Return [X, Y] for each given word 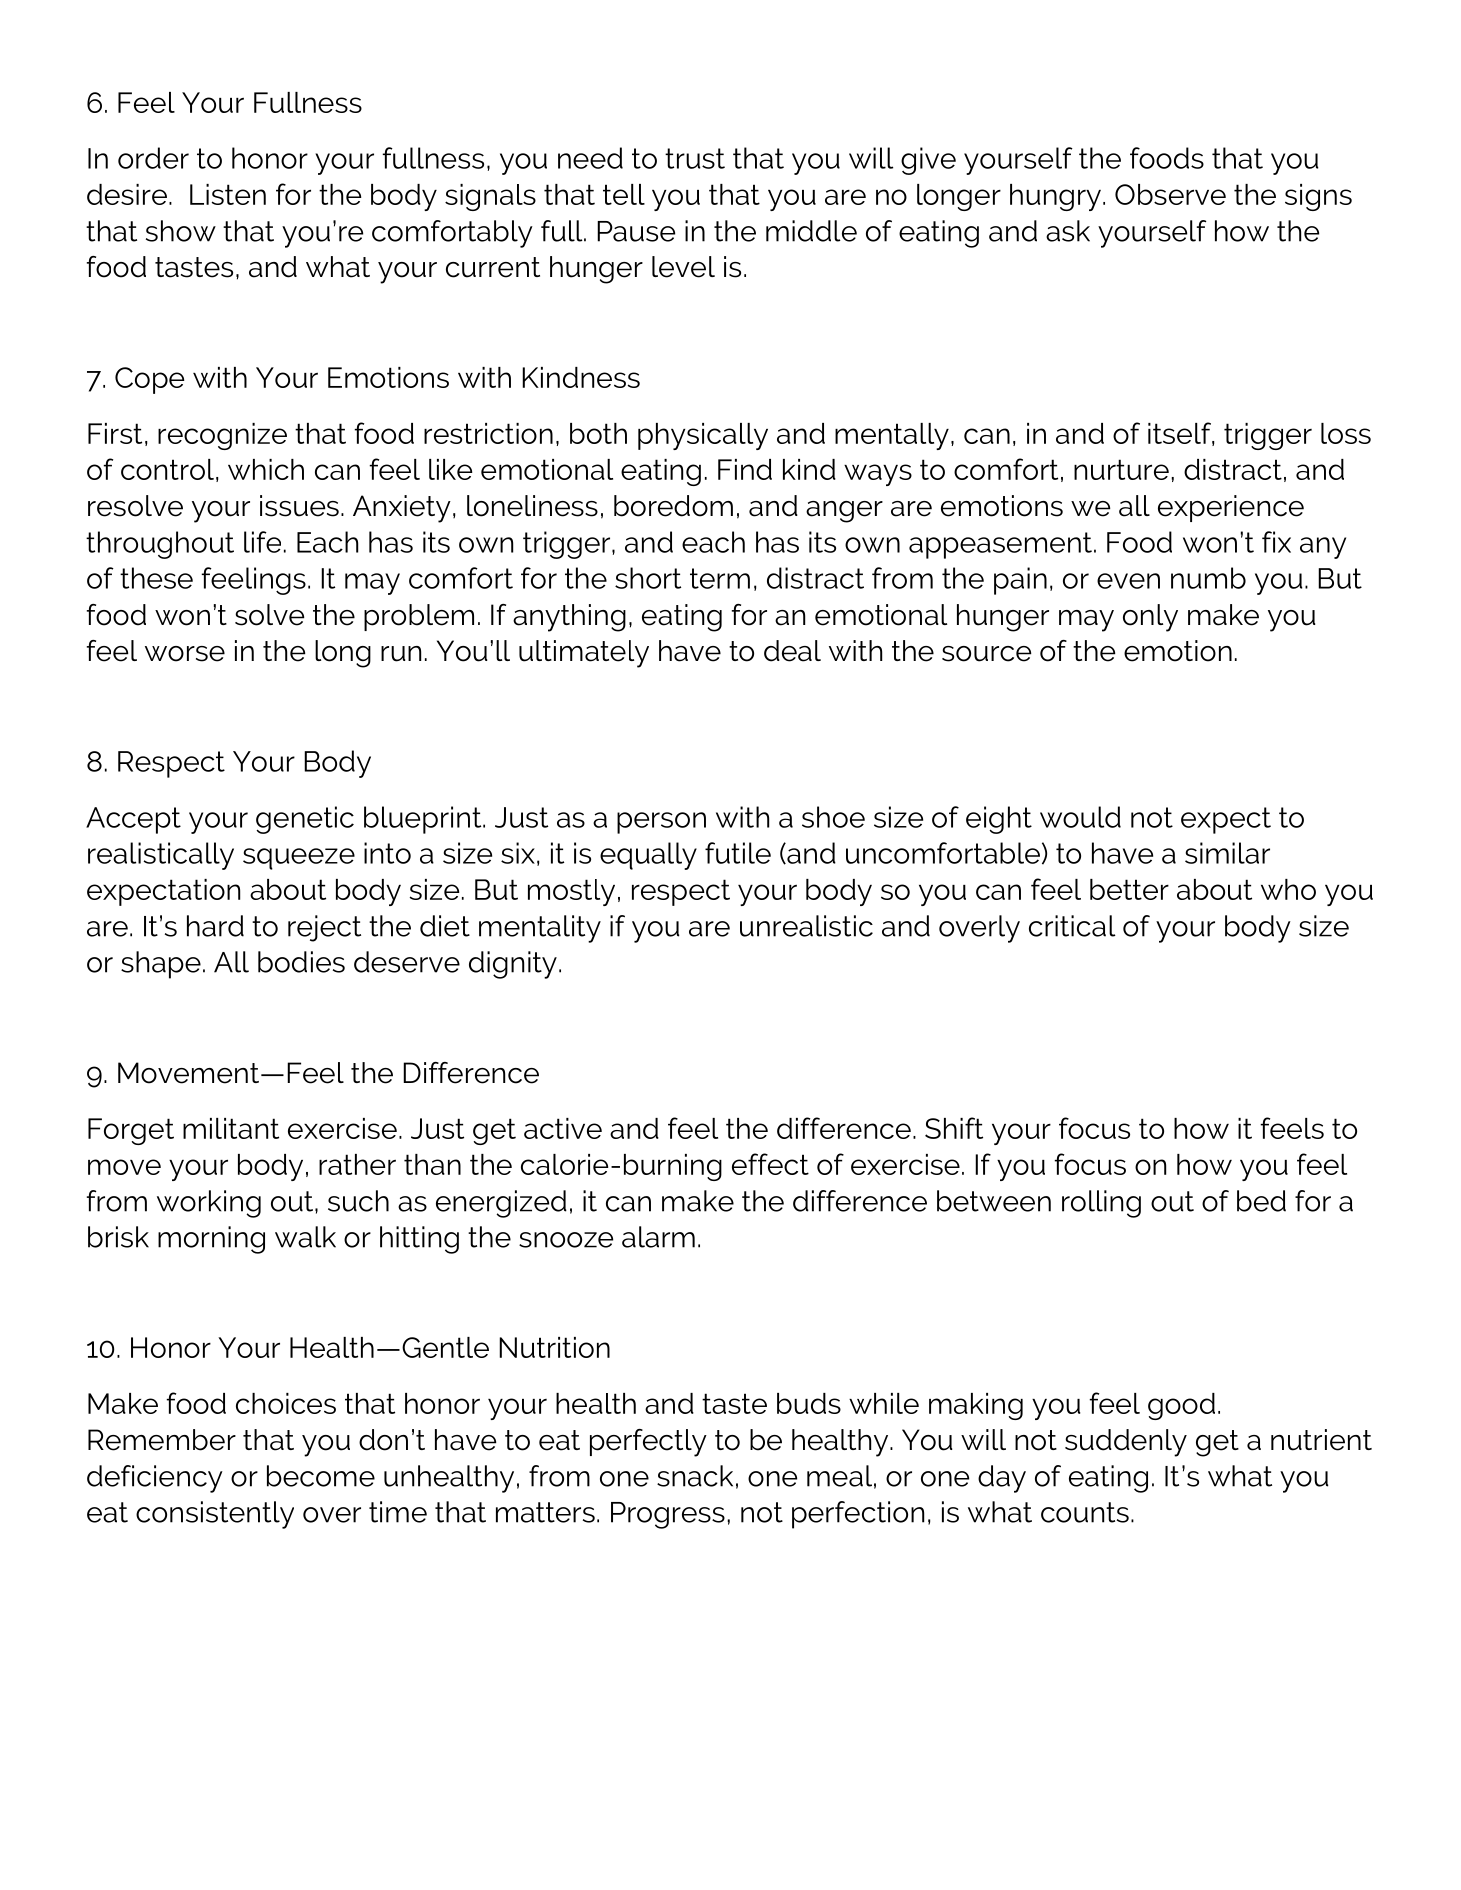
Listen [228, 194]
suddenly [1126, 1443]
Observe [1170, 194]
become [321, 1476]
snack [695, 1476]
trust [695, 158]
